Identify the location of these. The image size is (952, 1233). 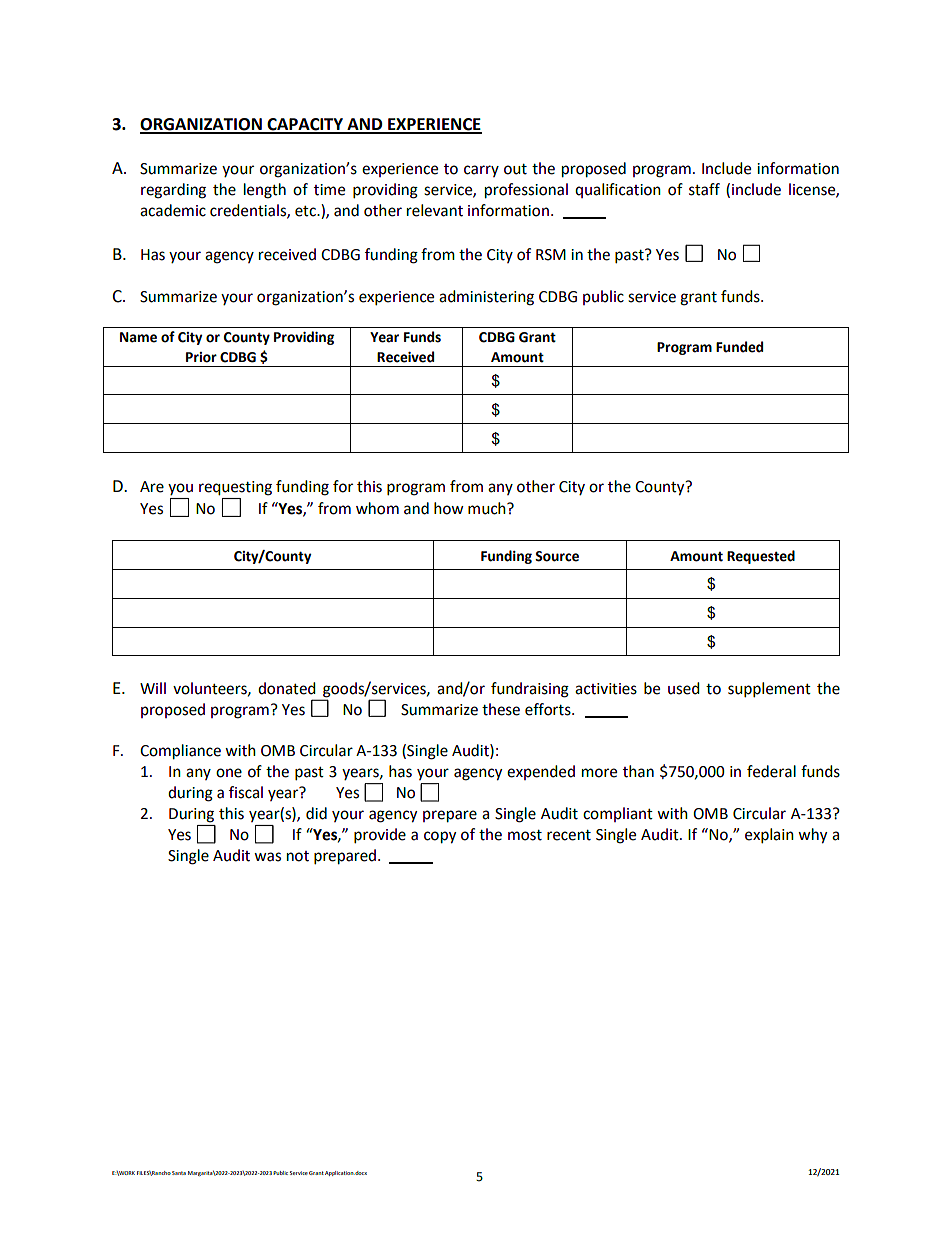
(501, 709).
